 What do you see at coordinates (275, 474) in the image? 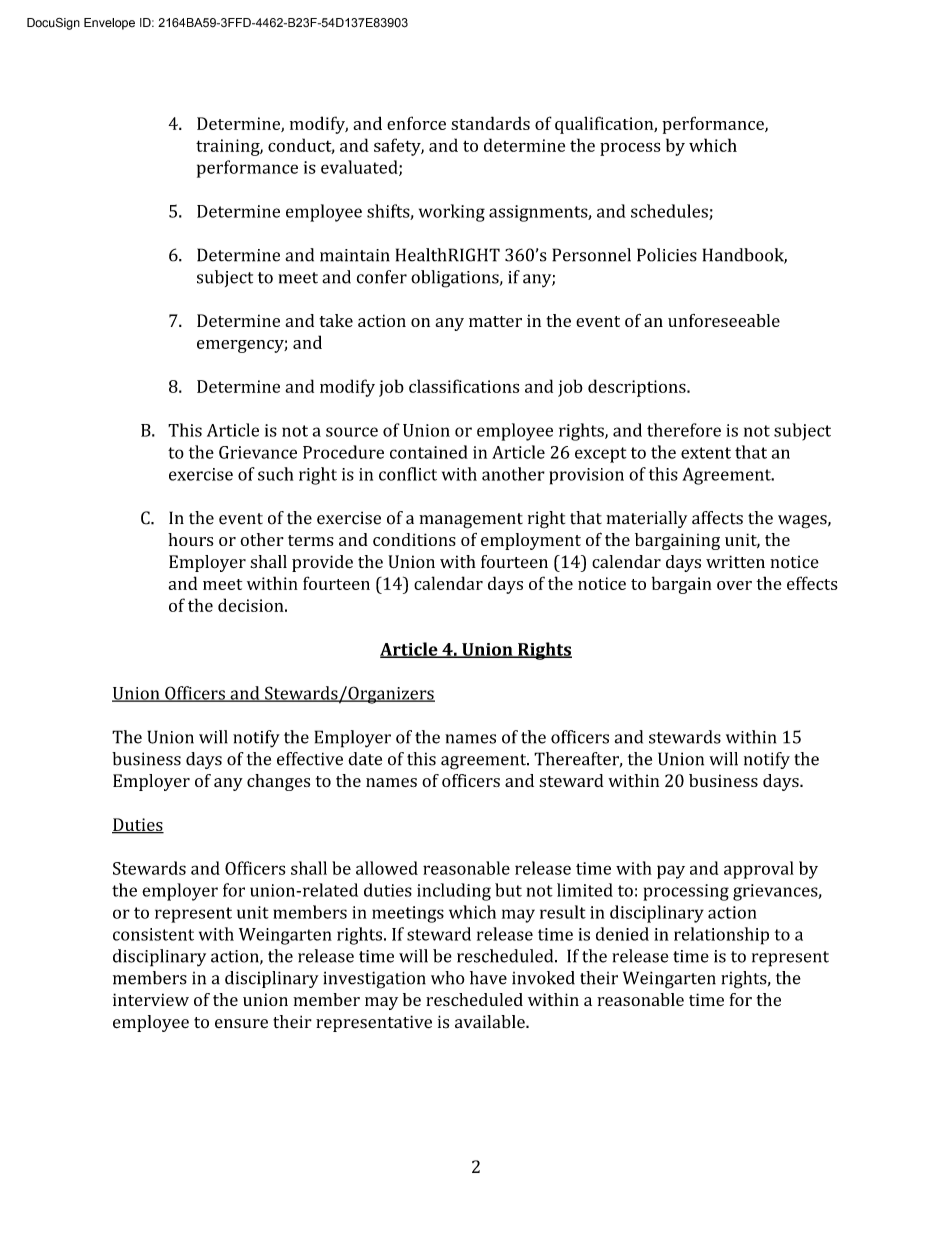
I see `such` at bounding box center [275, 474].
